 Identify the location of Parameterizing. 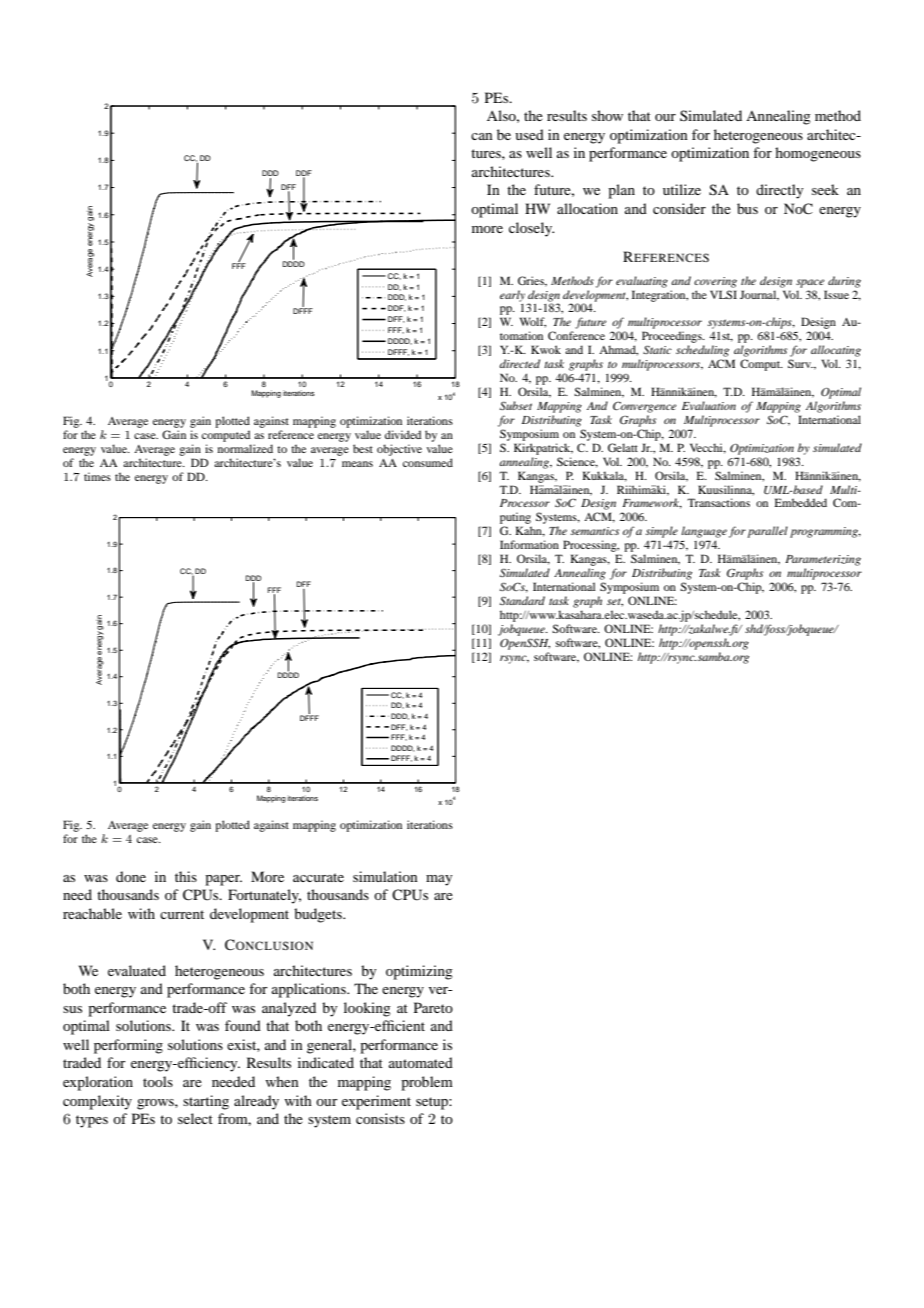
(823, 560).
